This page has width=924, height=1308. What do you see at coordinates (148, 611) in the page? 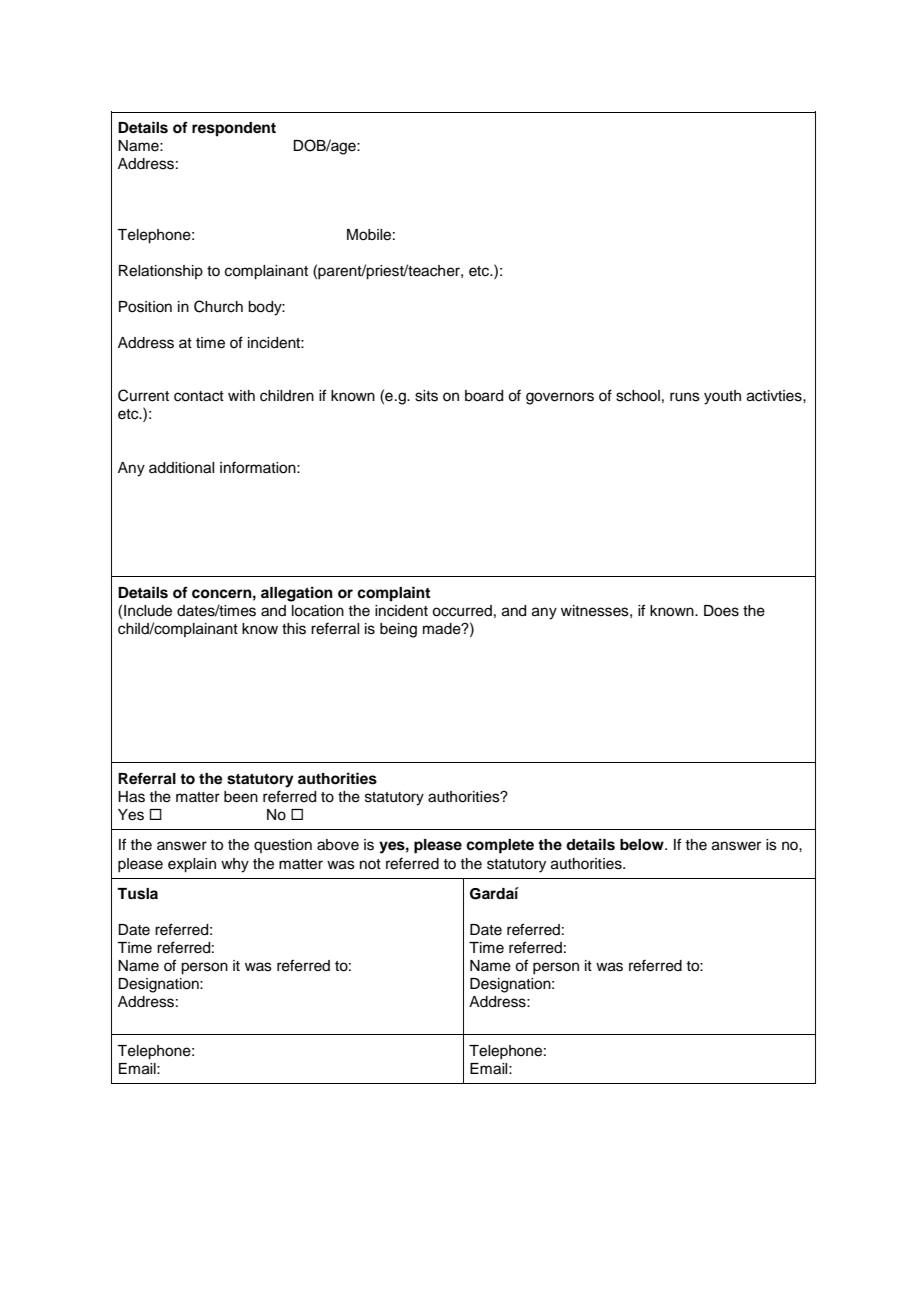
I see `Include` at bounding box center [148, 611].
